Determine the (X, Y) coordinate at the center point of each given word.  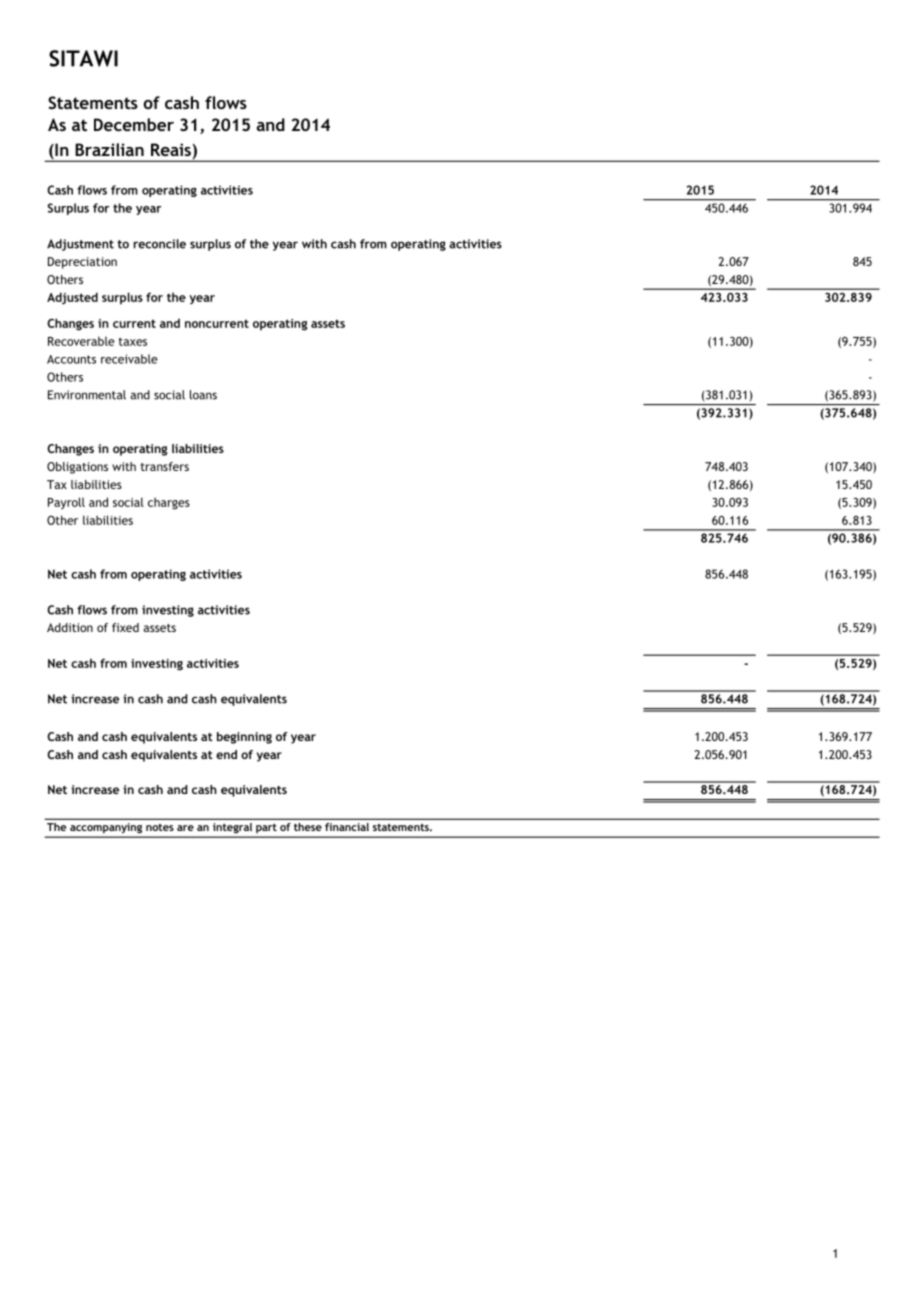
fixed (125, 627)
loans (203, 395)
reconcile (160, 244)
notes (160, 827)
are (185, 828)
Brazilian (109, 149)
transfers (165, 466)
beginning (244, 738)
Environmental (87, 395)
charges (169, 503)
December (134, 124)
